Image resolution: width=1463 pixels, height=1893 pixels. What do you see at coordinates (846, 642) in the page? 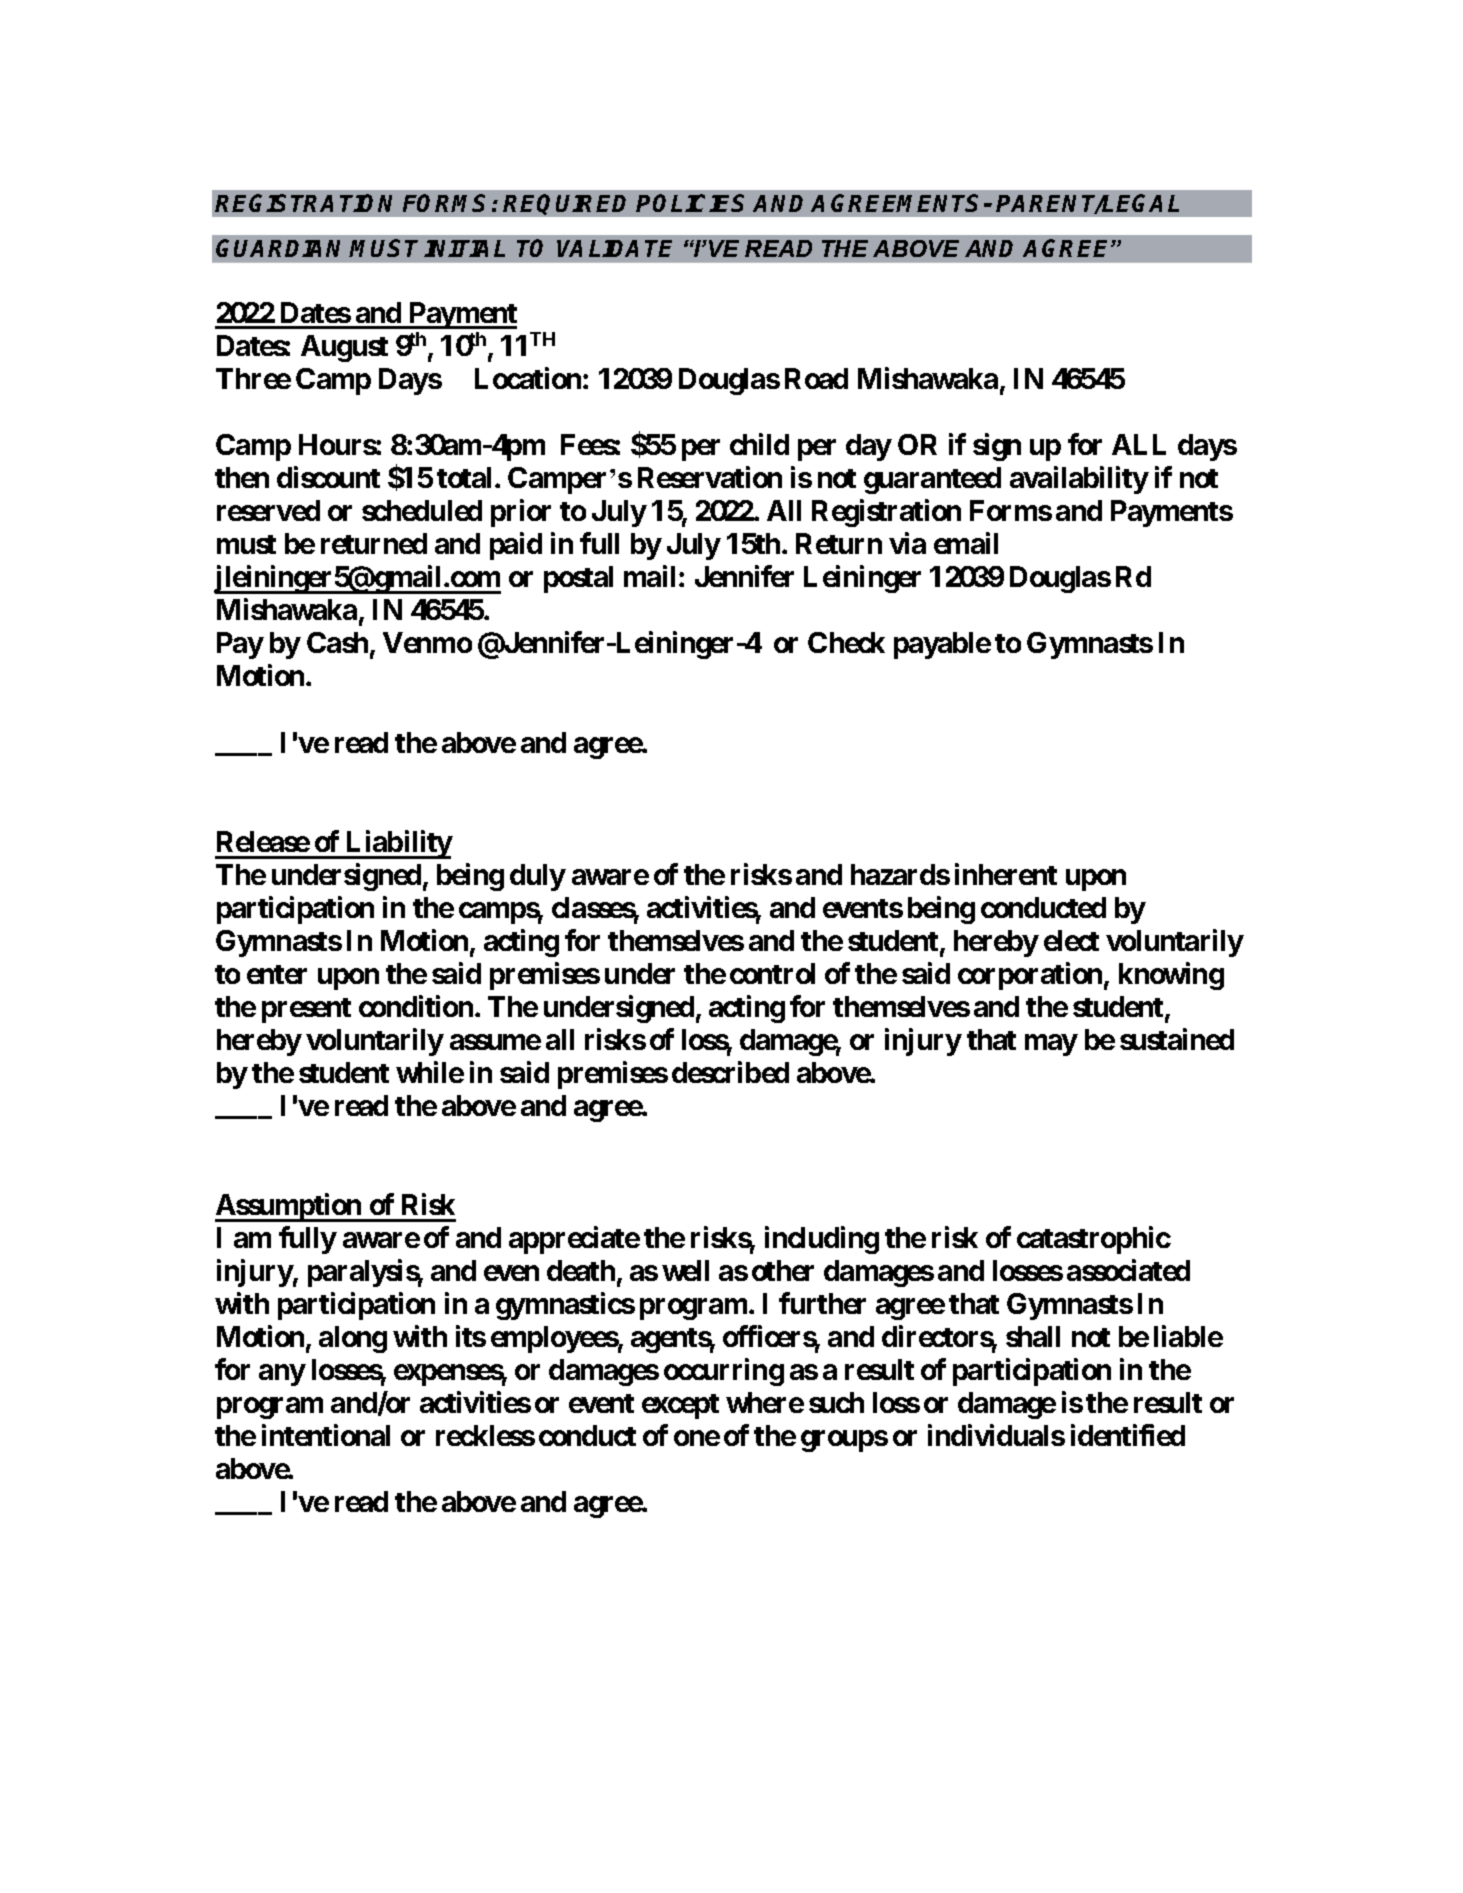
I see `Check` at bounding box center [846, 642].
